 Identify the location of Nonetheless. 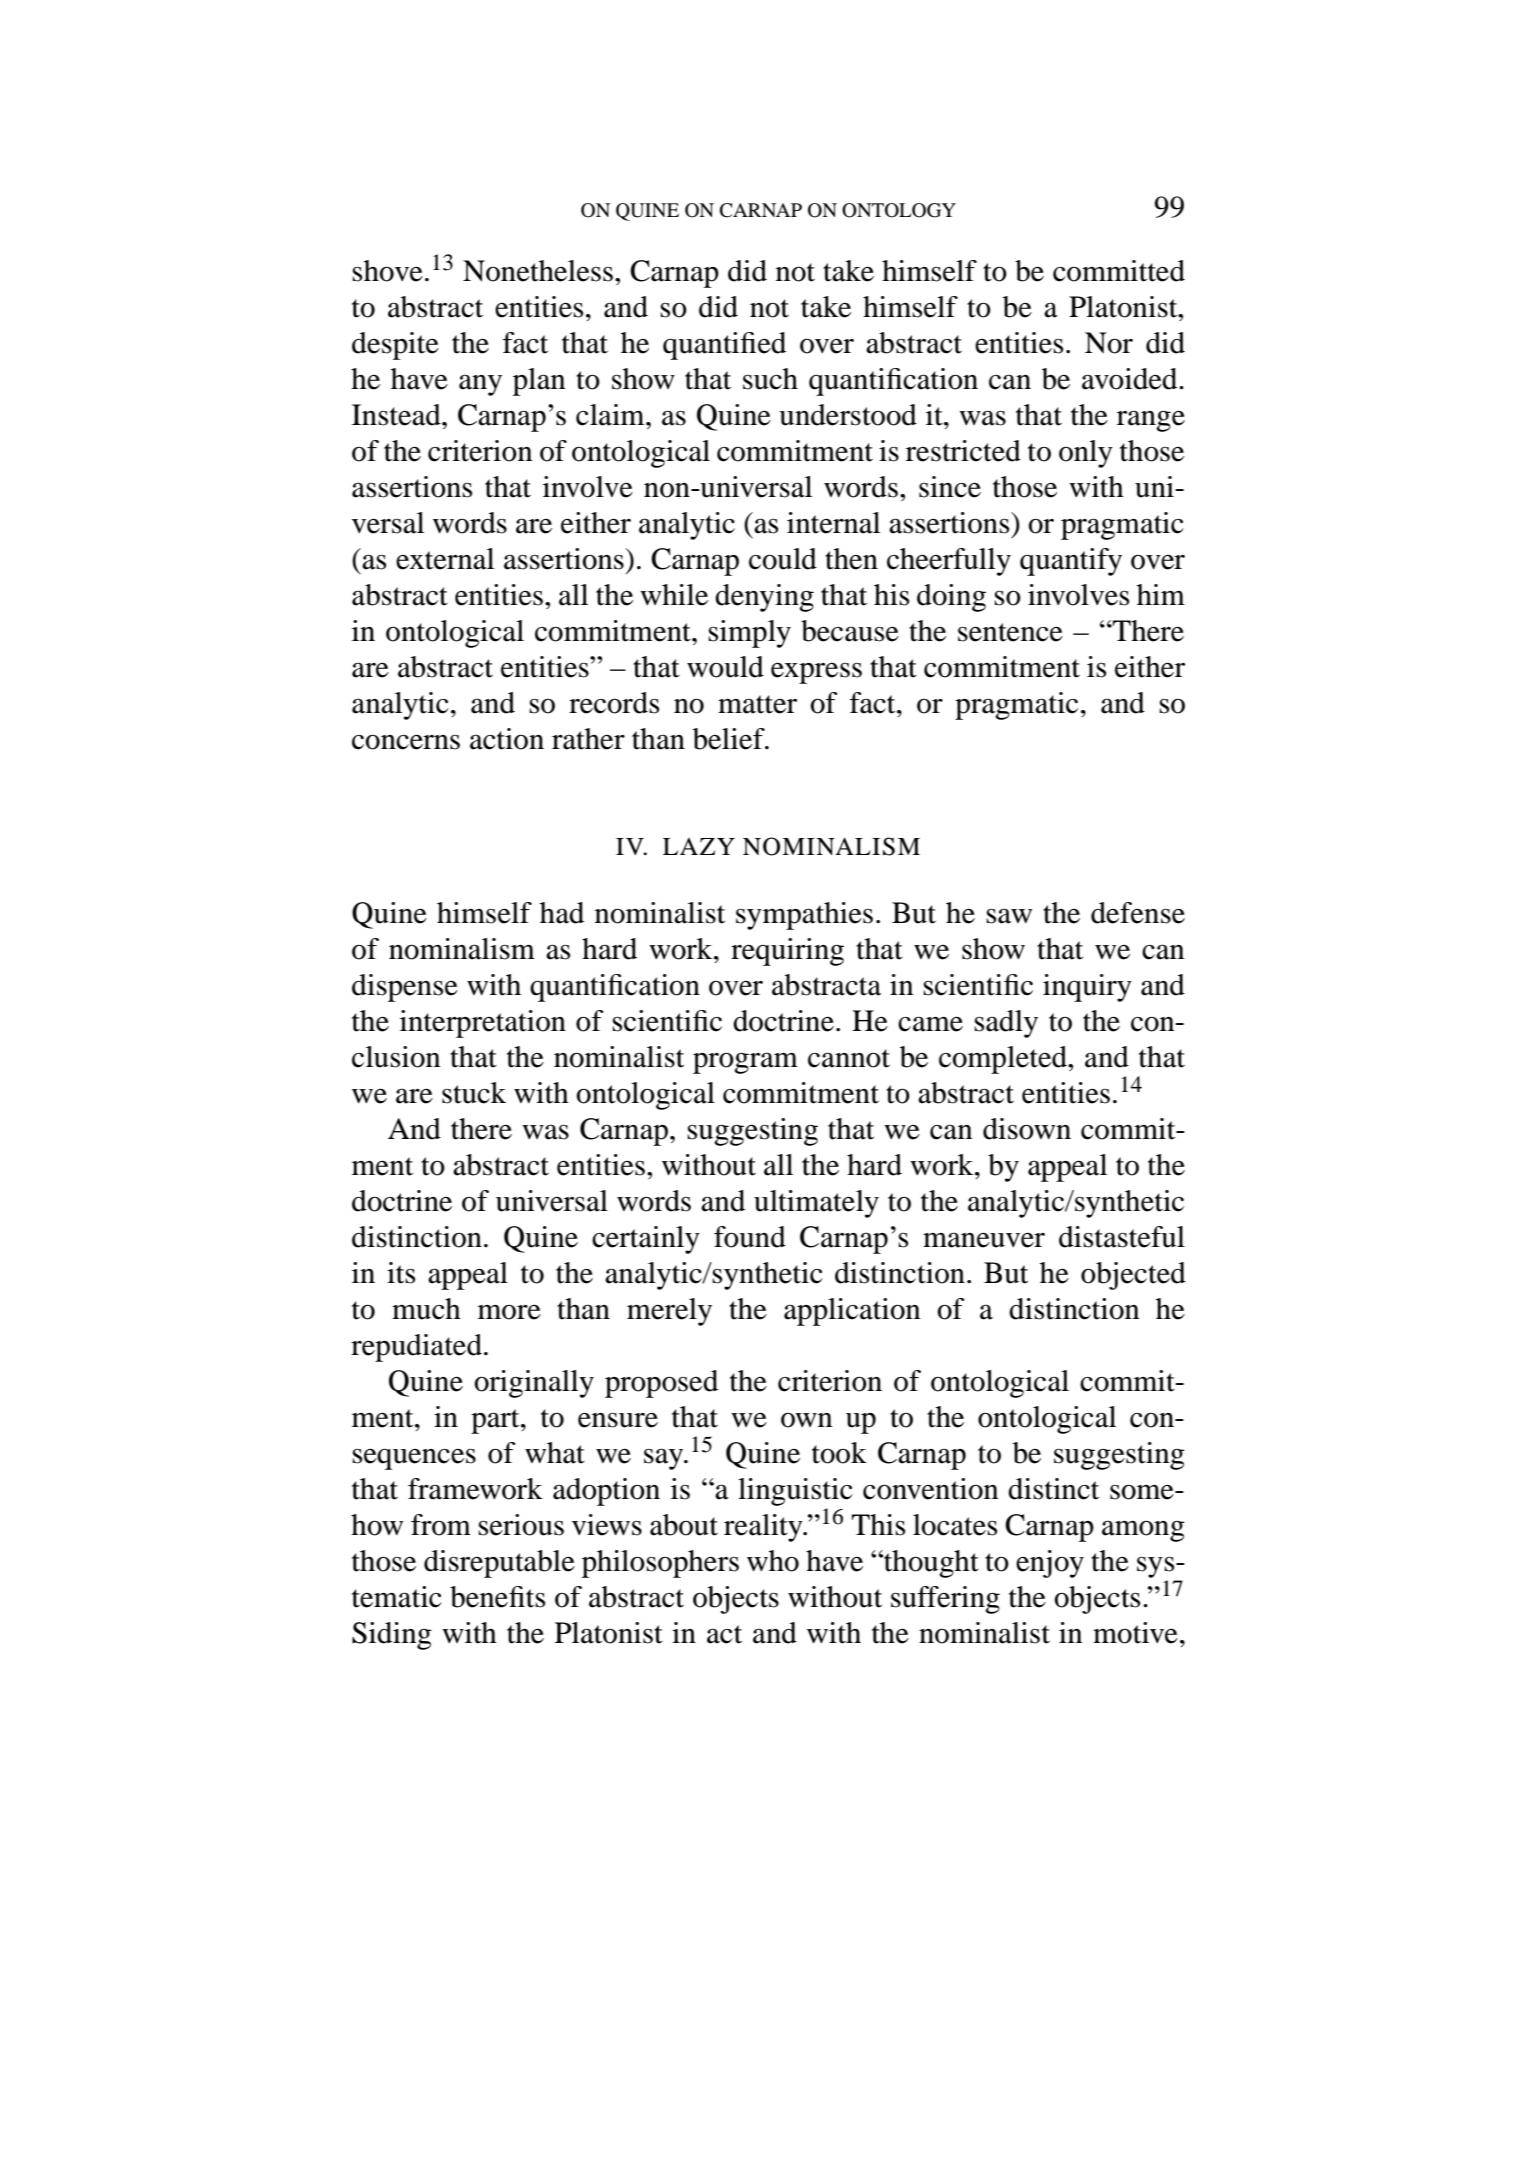
(538, 271).
